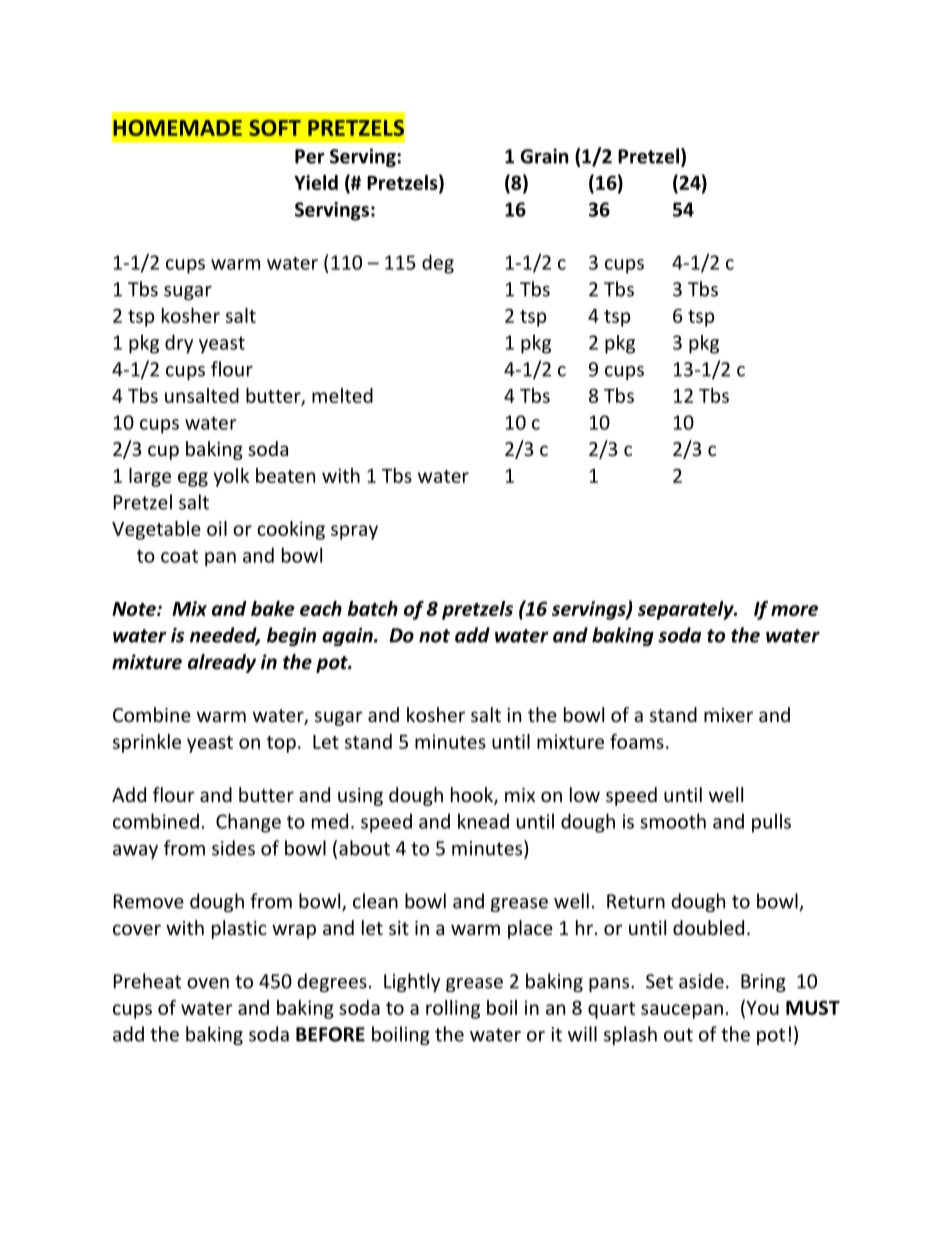 Image resolution: width=952 pixels, height=1233 pixels. What do you see at coordinates (794, 610) in the screenshot?
I see `more` at bounding box center [794, 610].
